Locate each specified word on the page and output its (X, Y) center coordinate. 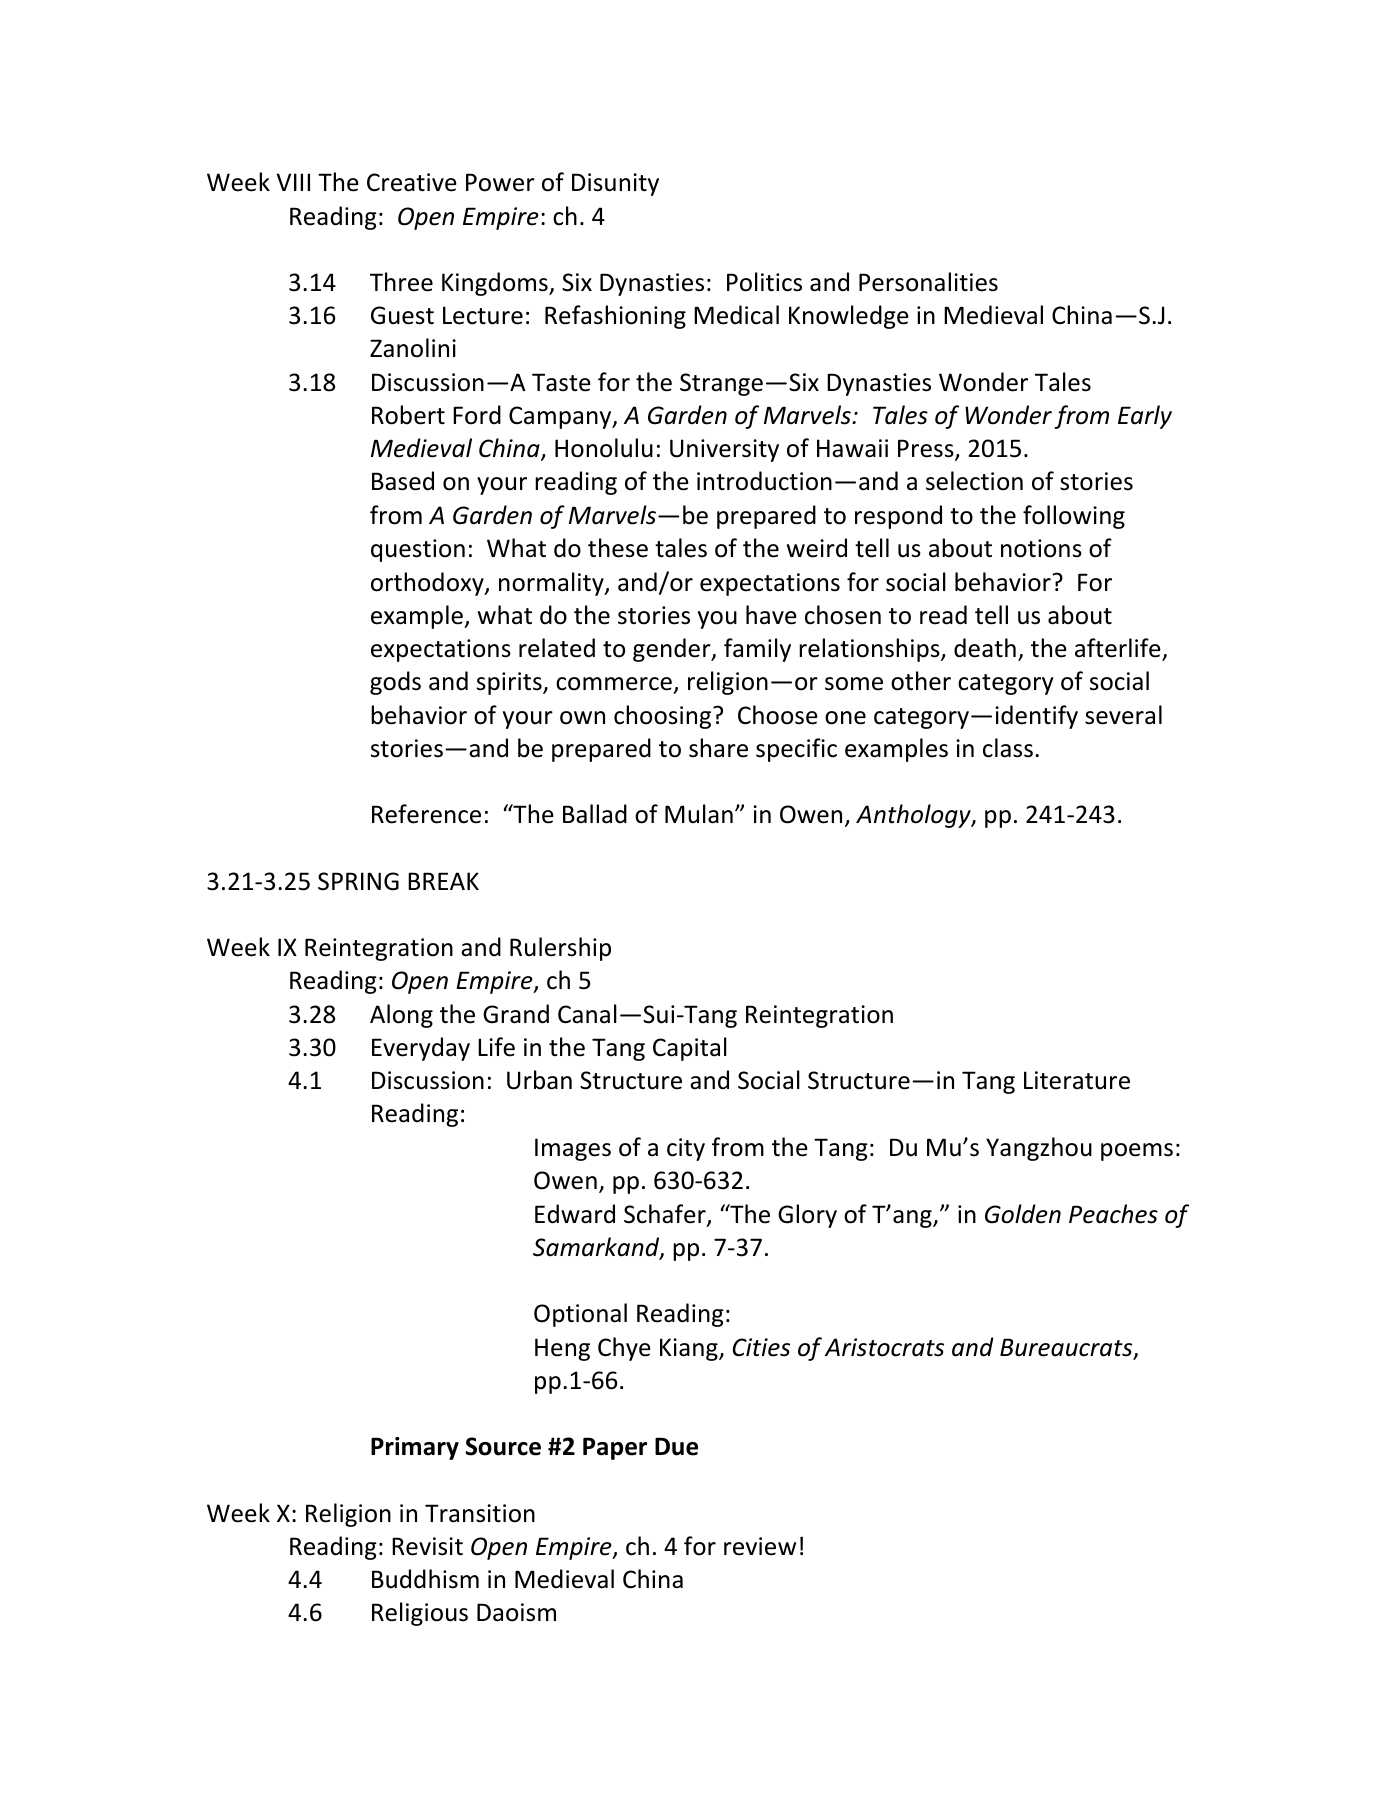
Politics (764, 282)
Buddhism (425, 1579)
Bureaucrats (1067, 1348)
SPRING (358, 881)
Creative (412, 182)
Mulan (699, 814)
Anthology (914, 816)
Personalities (928, 282)
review (760, 1546)
